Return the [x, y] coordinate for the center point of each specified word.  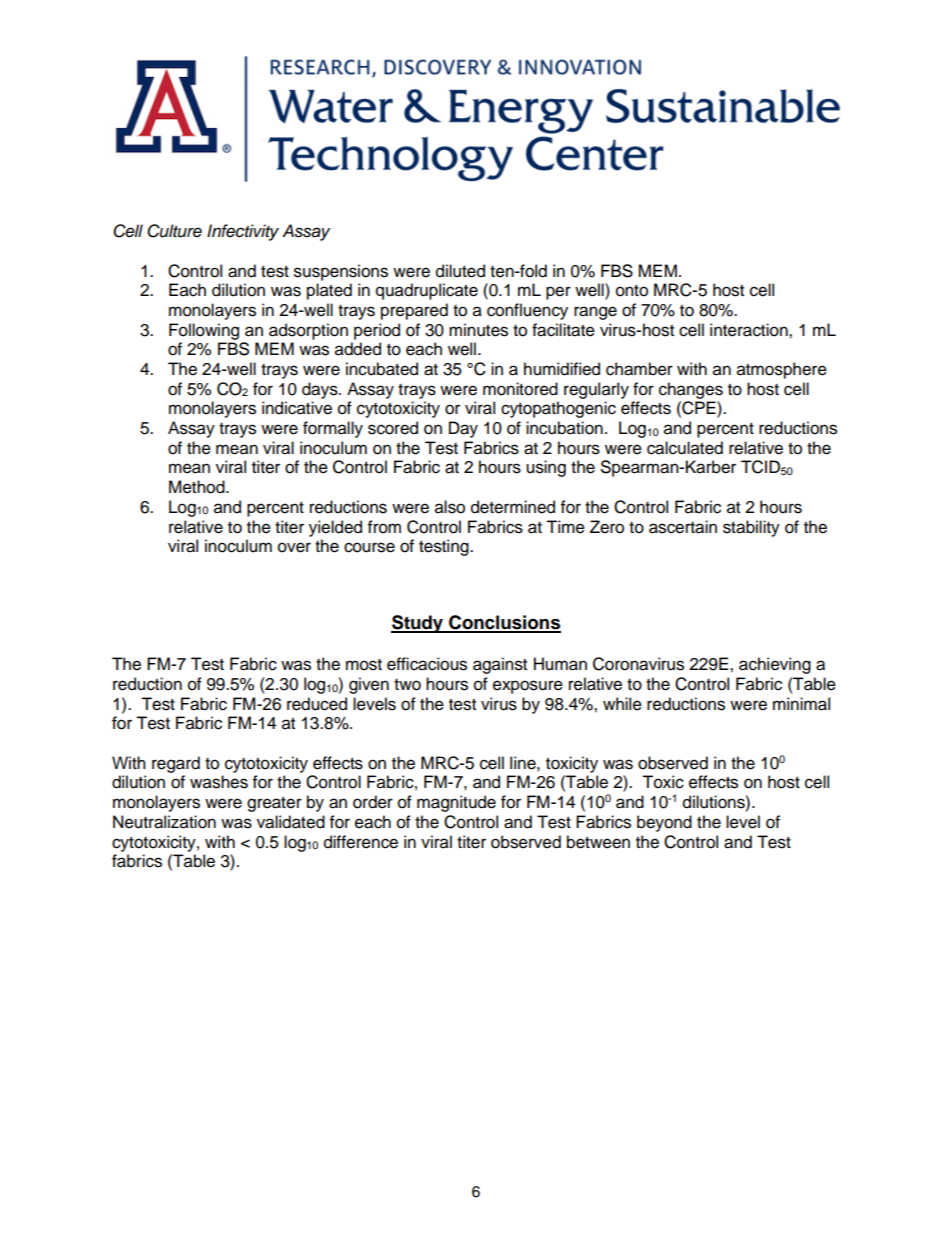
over [294, 547]
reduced [317, 704]
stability [751, 528]
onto [632, 291]
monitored [520, 389]
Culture [174, 231]
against [500, 665]
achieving [775, 665]
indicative [297, 408]
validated [291, 822]
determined [513, 507]
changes [691, 390]
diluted [460, 271]
